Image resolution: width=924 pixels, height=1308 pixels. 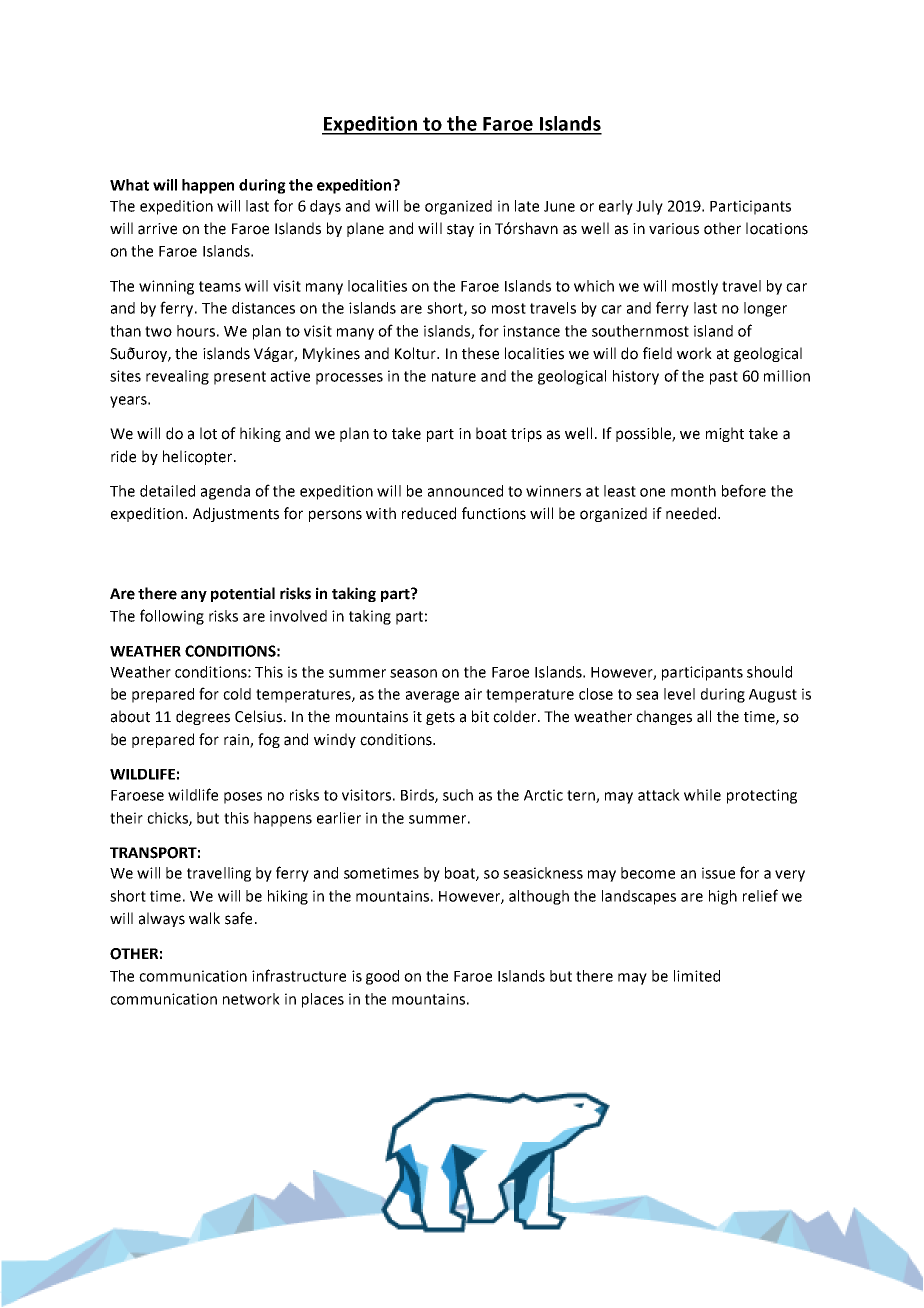 What do you see at coordinates (465, 491) in the document?
I see `announced` at bounding box center [465, 491].
